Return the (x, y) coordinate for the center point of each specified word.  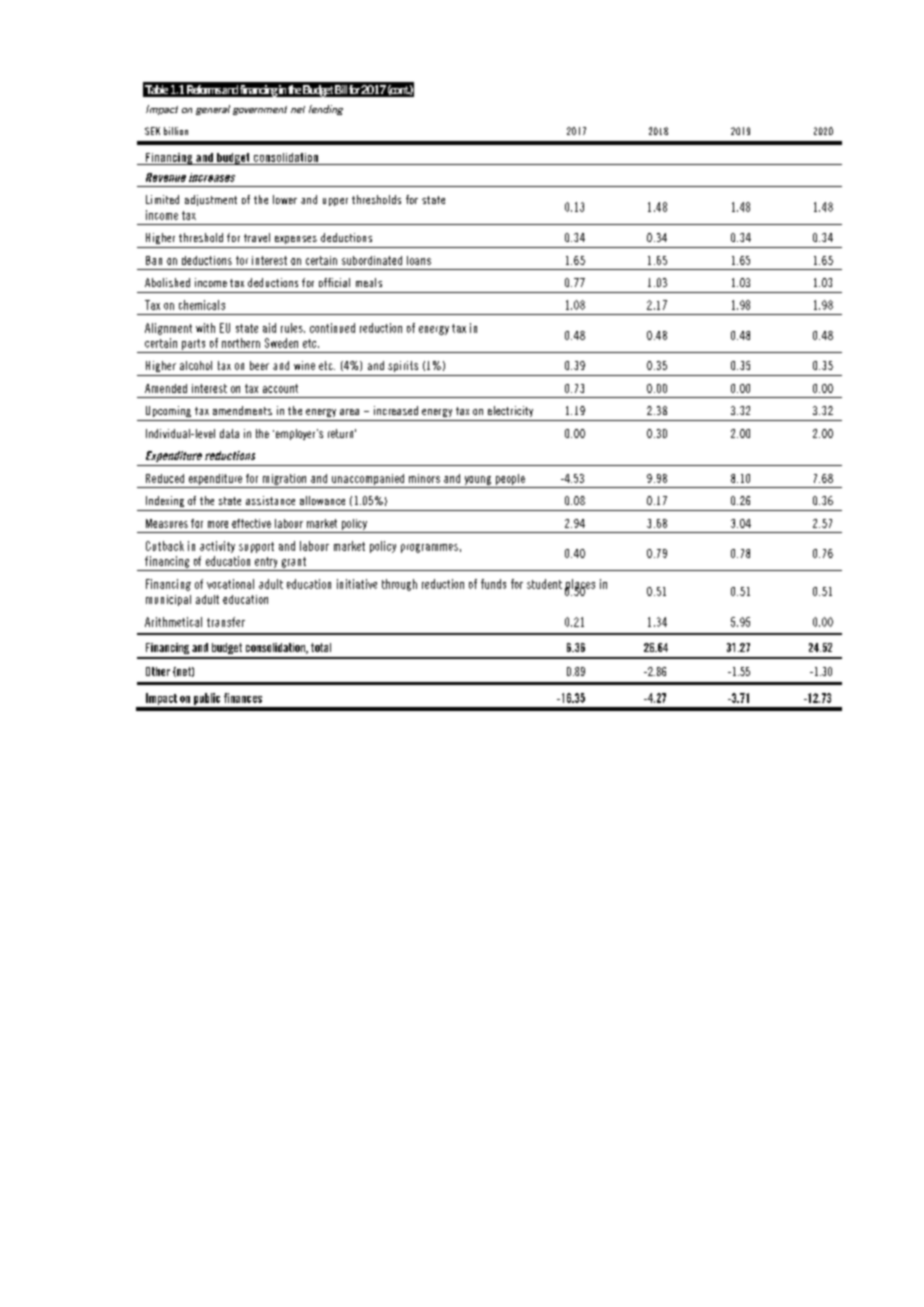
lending (326, 110)
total (321, 647)
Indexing (165, 501)
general (213, 110)
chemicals (202, 305)
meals (369, 282)
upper (335, 202)
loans (419, 260)
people (510, 479)
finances (243, 698)
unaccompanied (368, 479)
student (544, 584)
